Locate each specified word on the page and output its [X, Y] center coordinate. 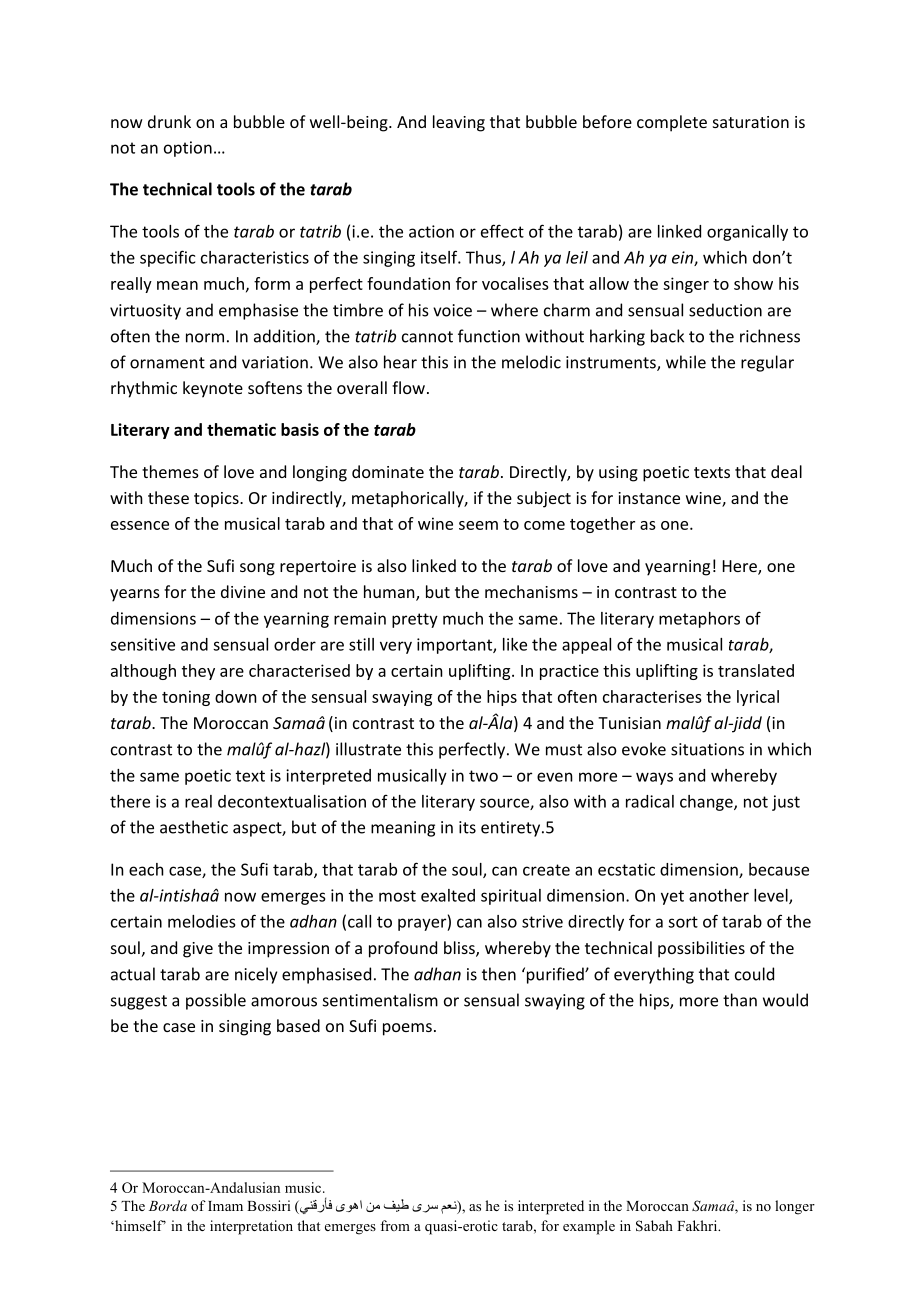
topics [217, 500]
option [188, 149]
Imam [225, 1206]
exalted [448, 895]
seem [478, 525]
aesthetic [194, 827]
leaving [459, 123]
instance [649, 498]
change [707, 803]
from [395, 1225]
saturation [751, 122]
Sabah [654, 1226]
